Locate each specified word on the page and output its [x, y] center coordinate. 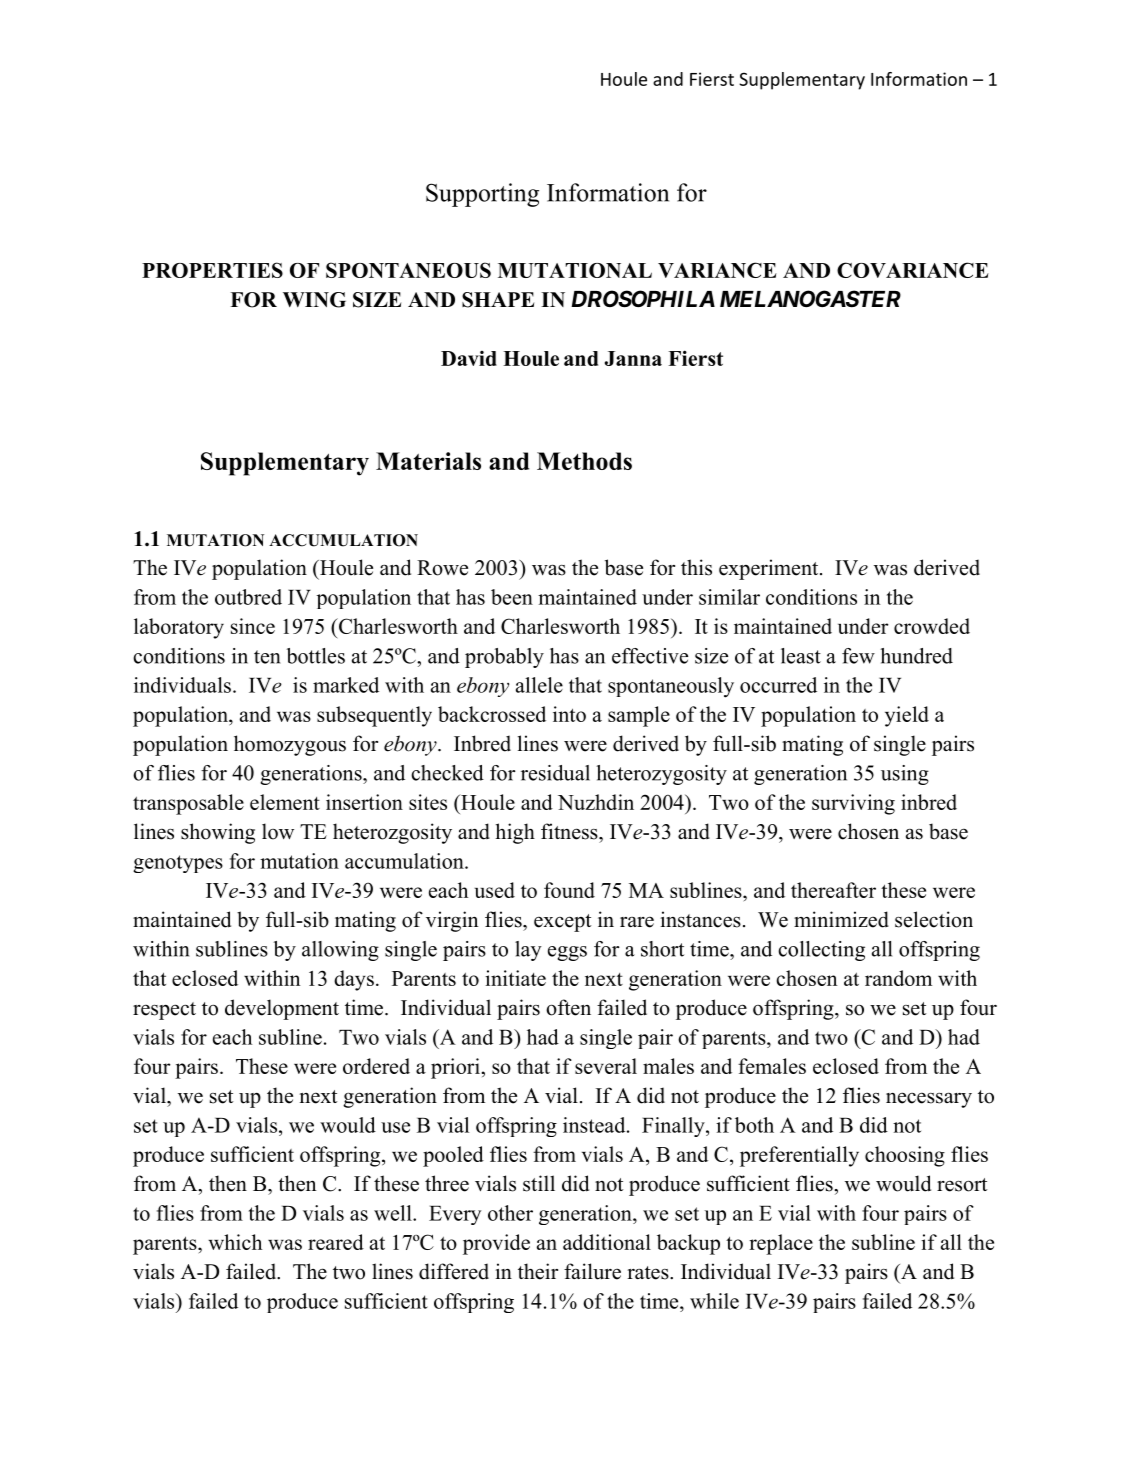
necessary [929, 1100]
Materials [428, 461]
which [235, 1242]
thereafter [833, 890]
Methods [584, 461]
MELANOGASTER [810, 299]
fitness [570, 831]
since [253, 626]
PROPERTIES [212, 270]
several [606, 1066]
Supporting [482, 195]
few [858, 656]
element [285, 802]
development [282, 1009]
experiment [770, 569]
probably [504, 658]
